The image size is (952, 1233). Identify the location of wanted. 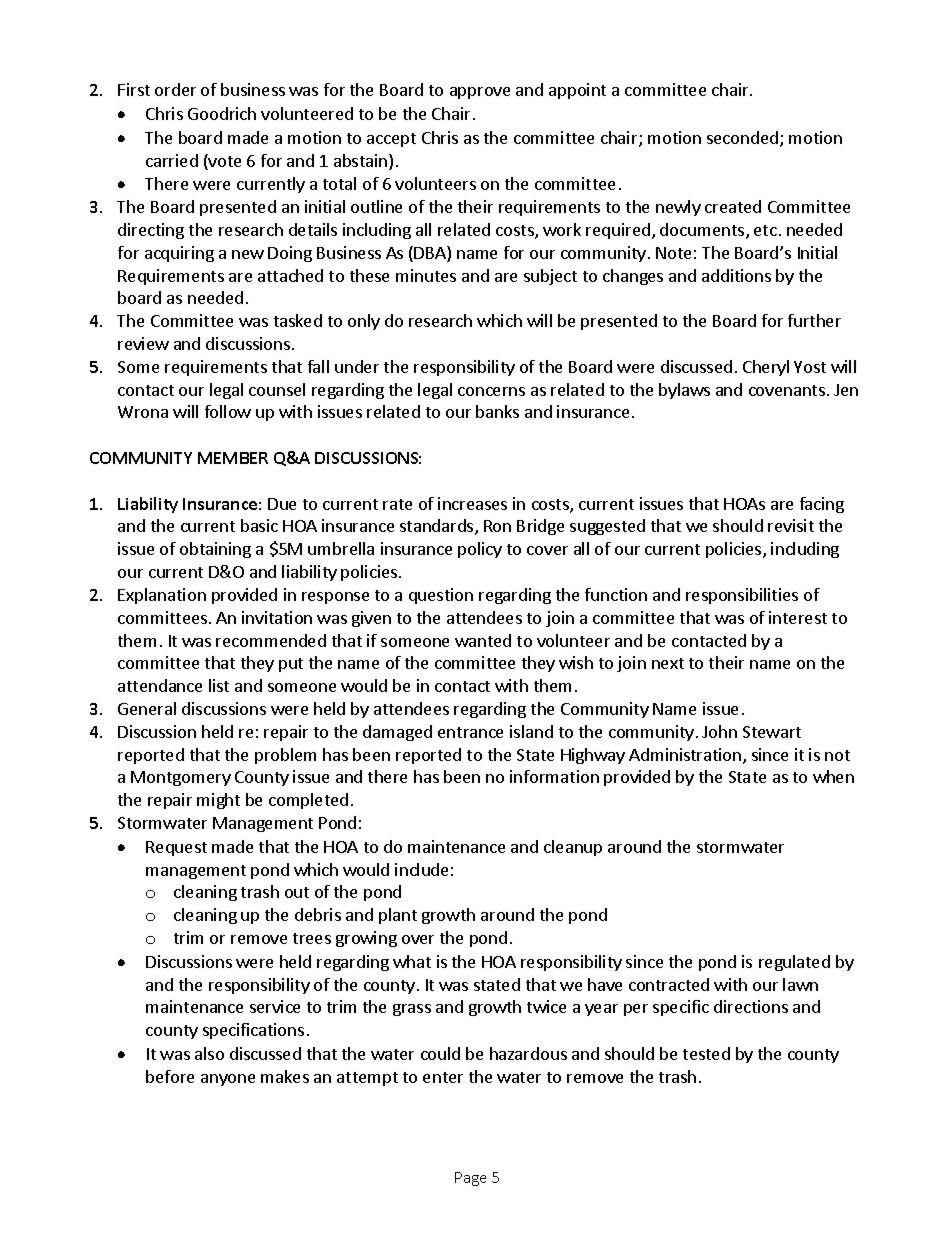
(483, 640).
